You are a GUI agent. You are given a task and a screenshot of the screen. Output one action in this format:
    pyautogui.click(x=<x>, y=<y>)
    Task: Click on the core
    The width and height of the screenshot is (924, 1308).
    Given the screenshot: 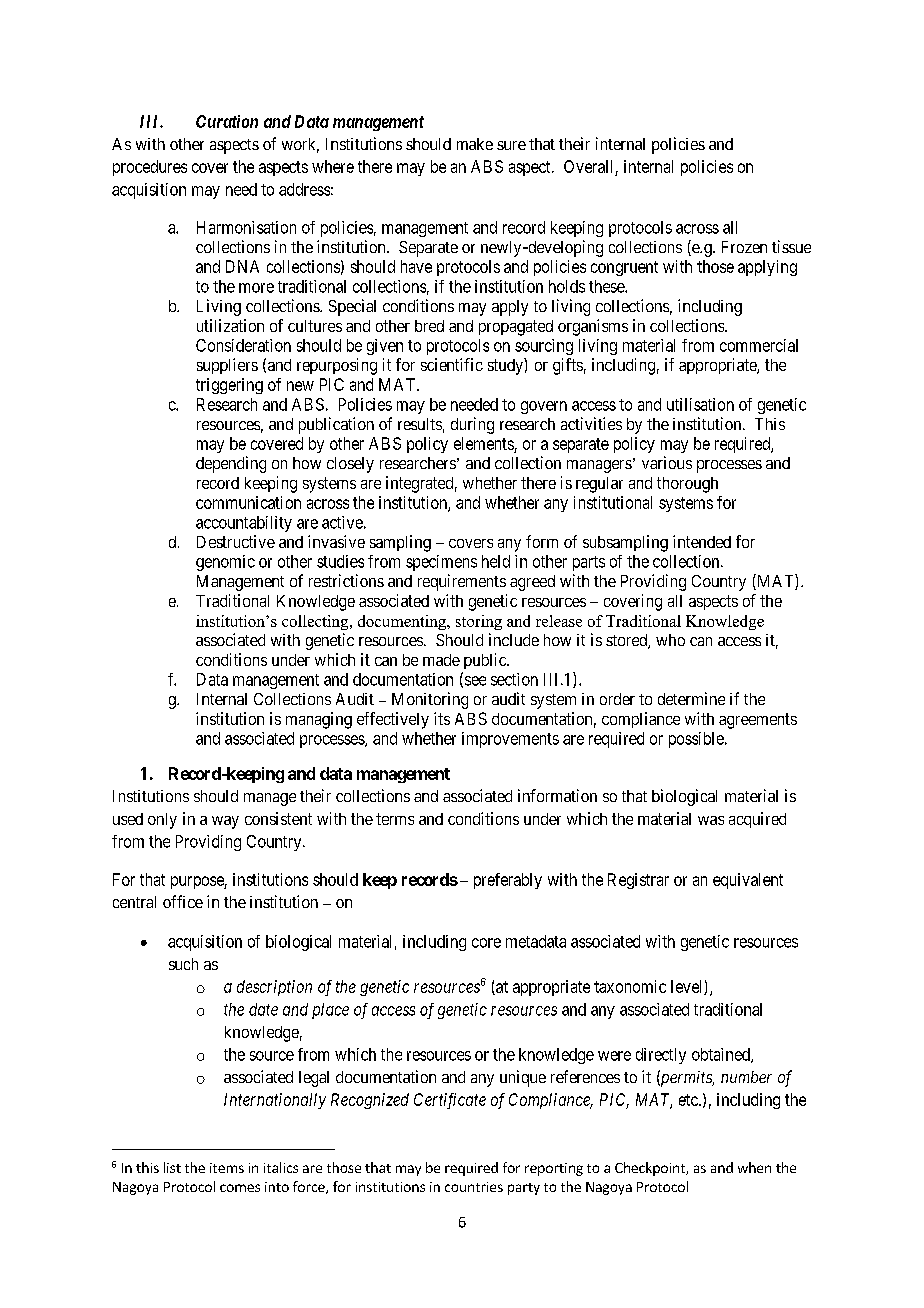 What is the action you would take?
    pyautogui.click(x=486, y=943)
